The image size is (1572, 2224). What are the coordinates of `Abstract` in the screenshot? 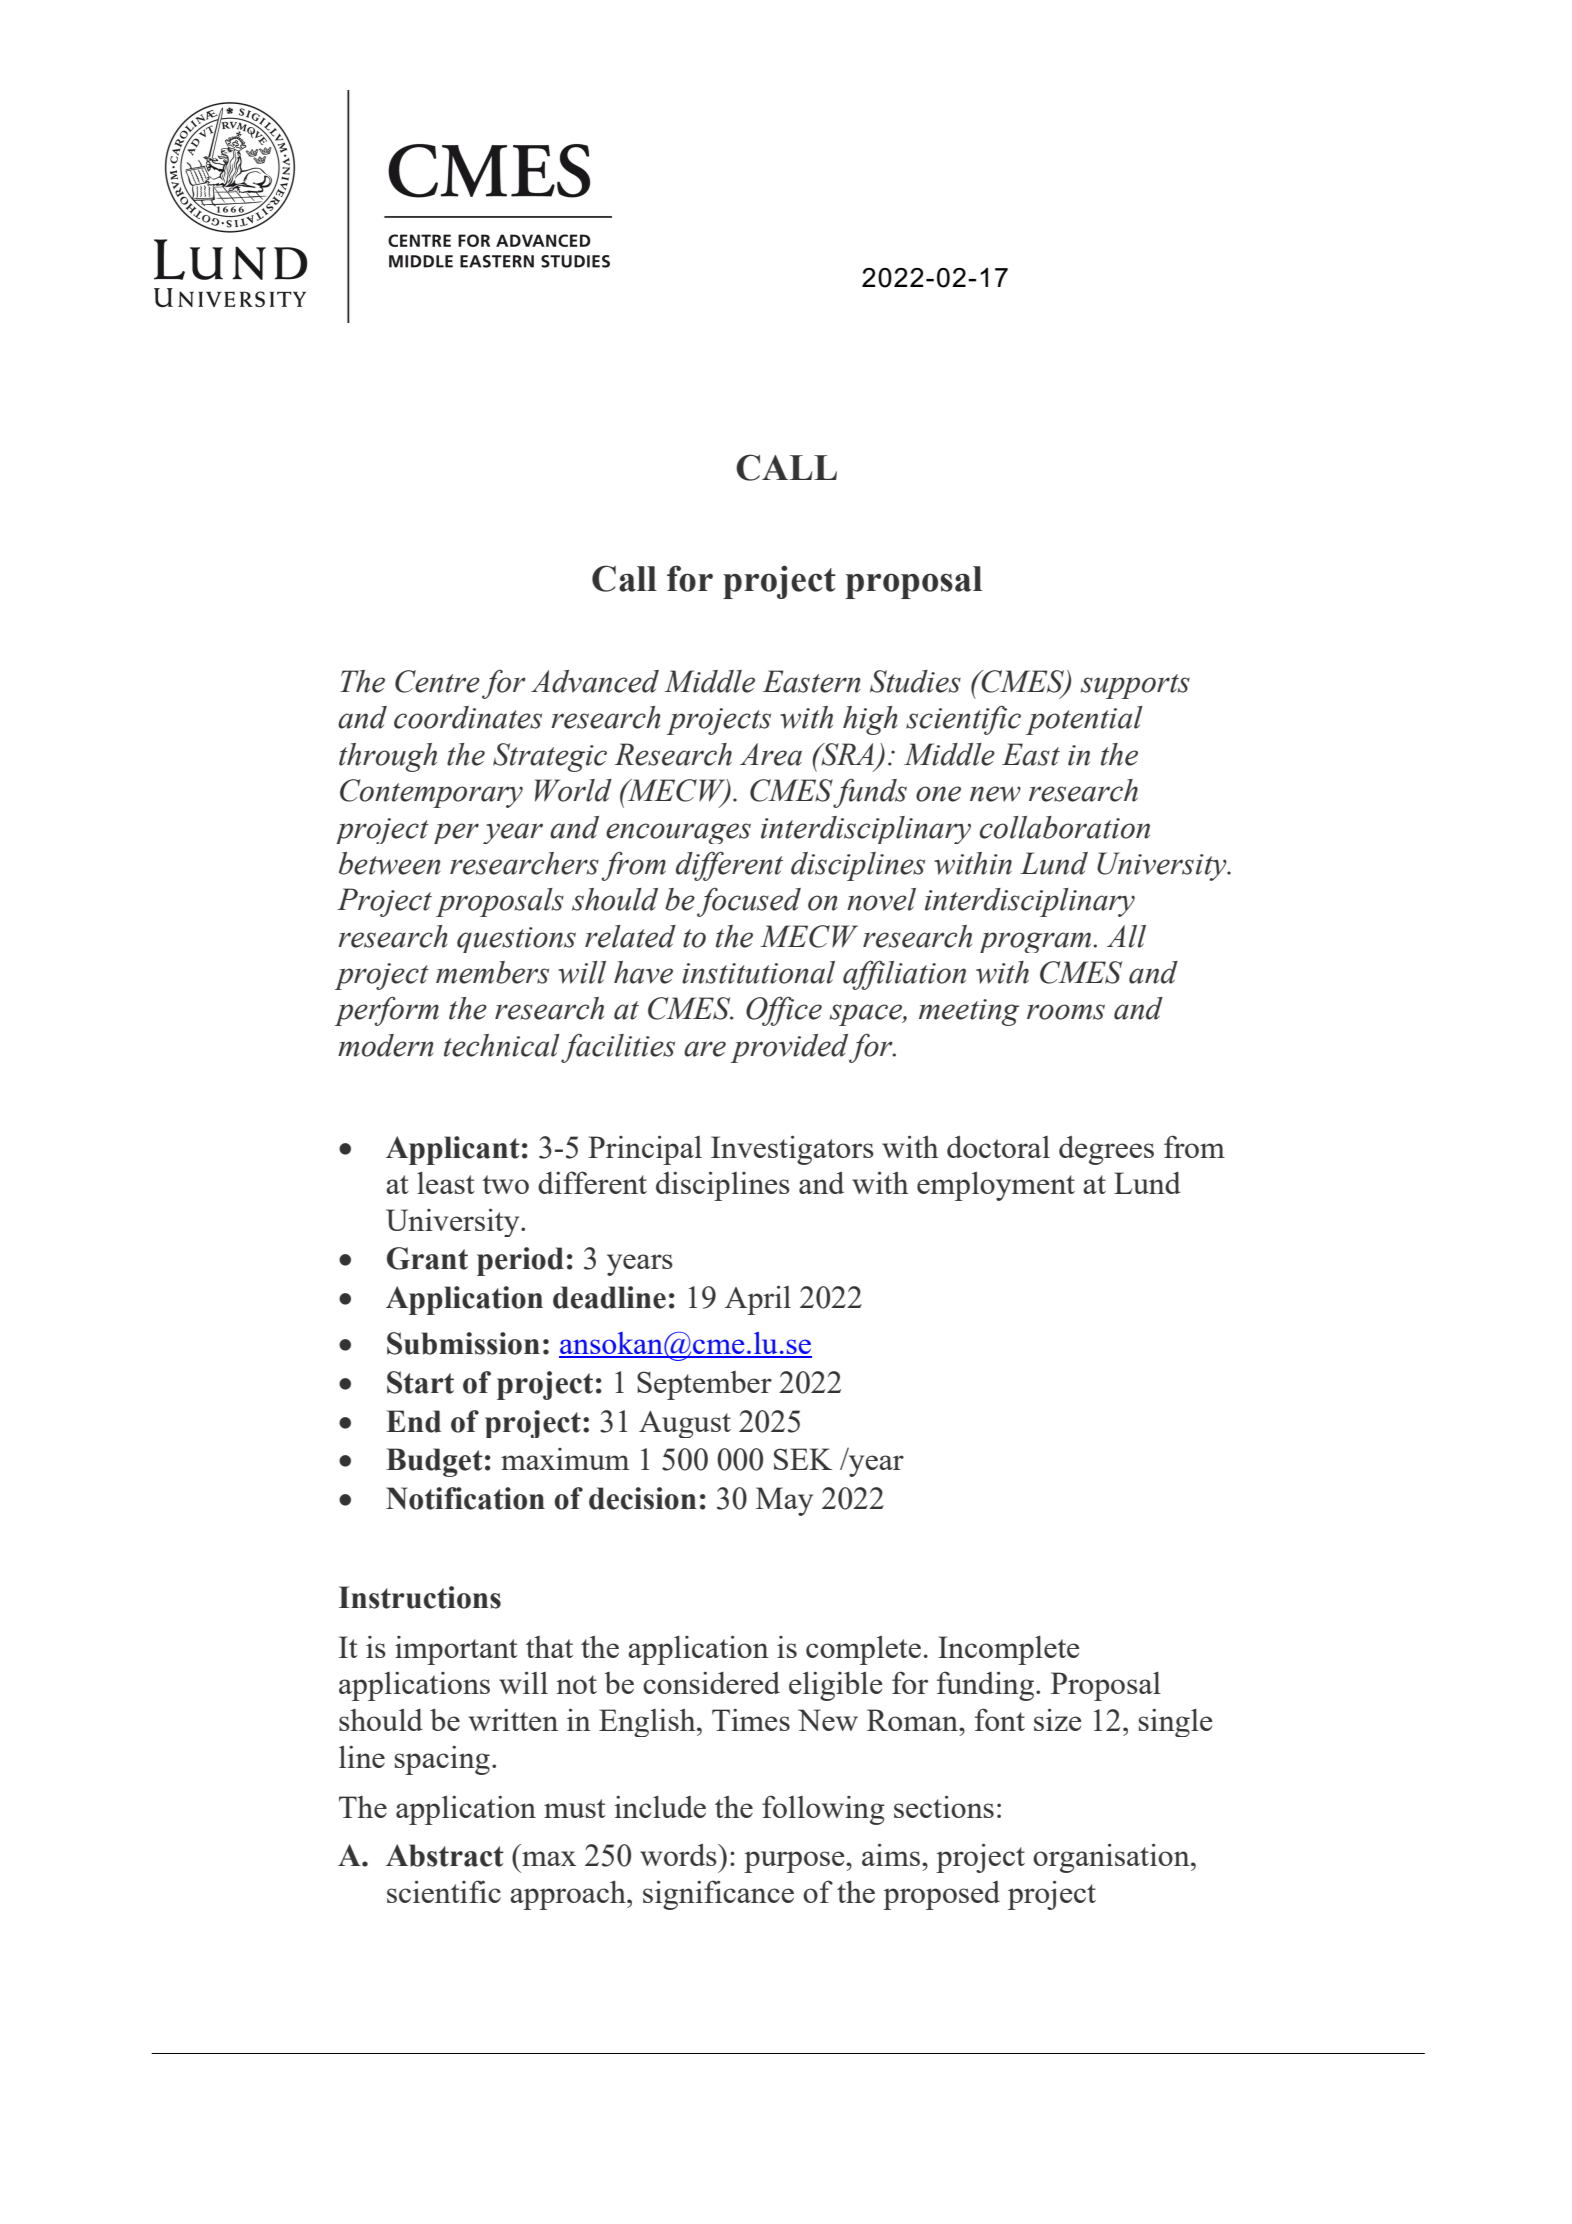 It's located at (445, 1855).
